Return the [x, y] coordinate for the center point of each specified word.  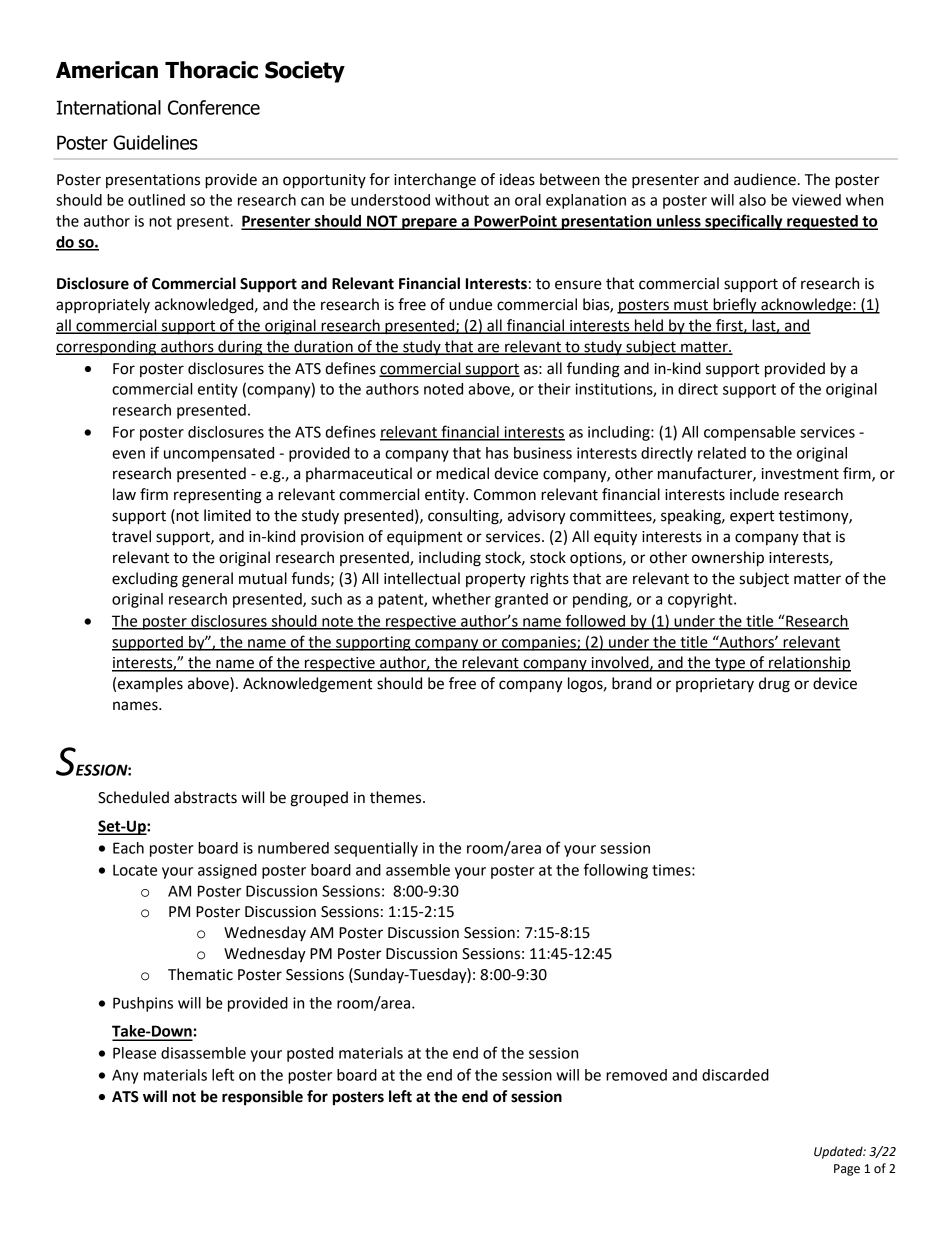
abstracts [205, 797]
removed [636, 1075]
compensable [750, 433]
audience [765, 179]
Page [847, 1170]
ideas [517, 179]
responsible [262, 1098]
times [672, 870]
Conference [214, 107]
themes [397, 797]
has [497, 453]
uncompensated [219, 454]
